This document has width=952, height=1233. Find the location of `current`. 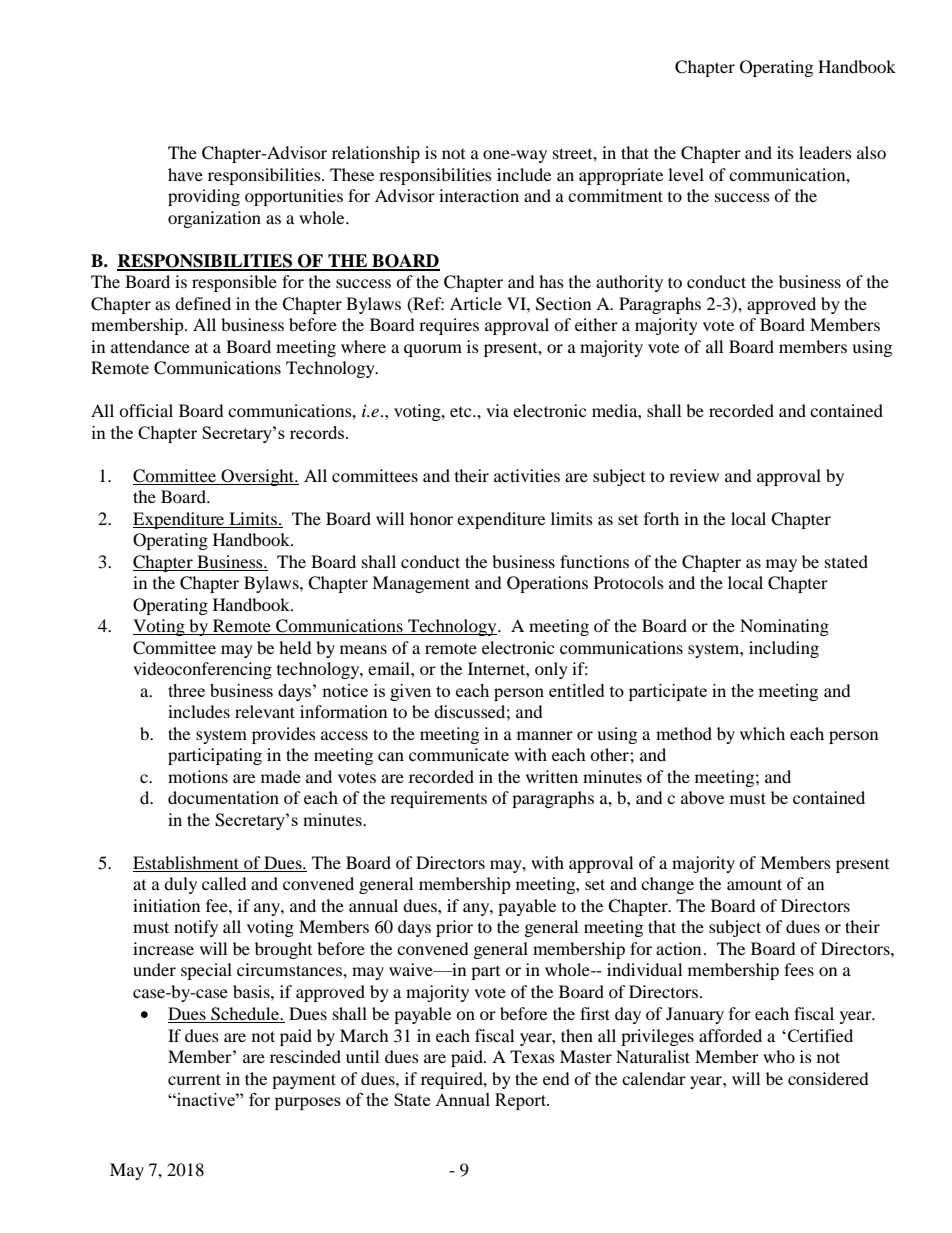

current is located at coordinates (194, 1079).
